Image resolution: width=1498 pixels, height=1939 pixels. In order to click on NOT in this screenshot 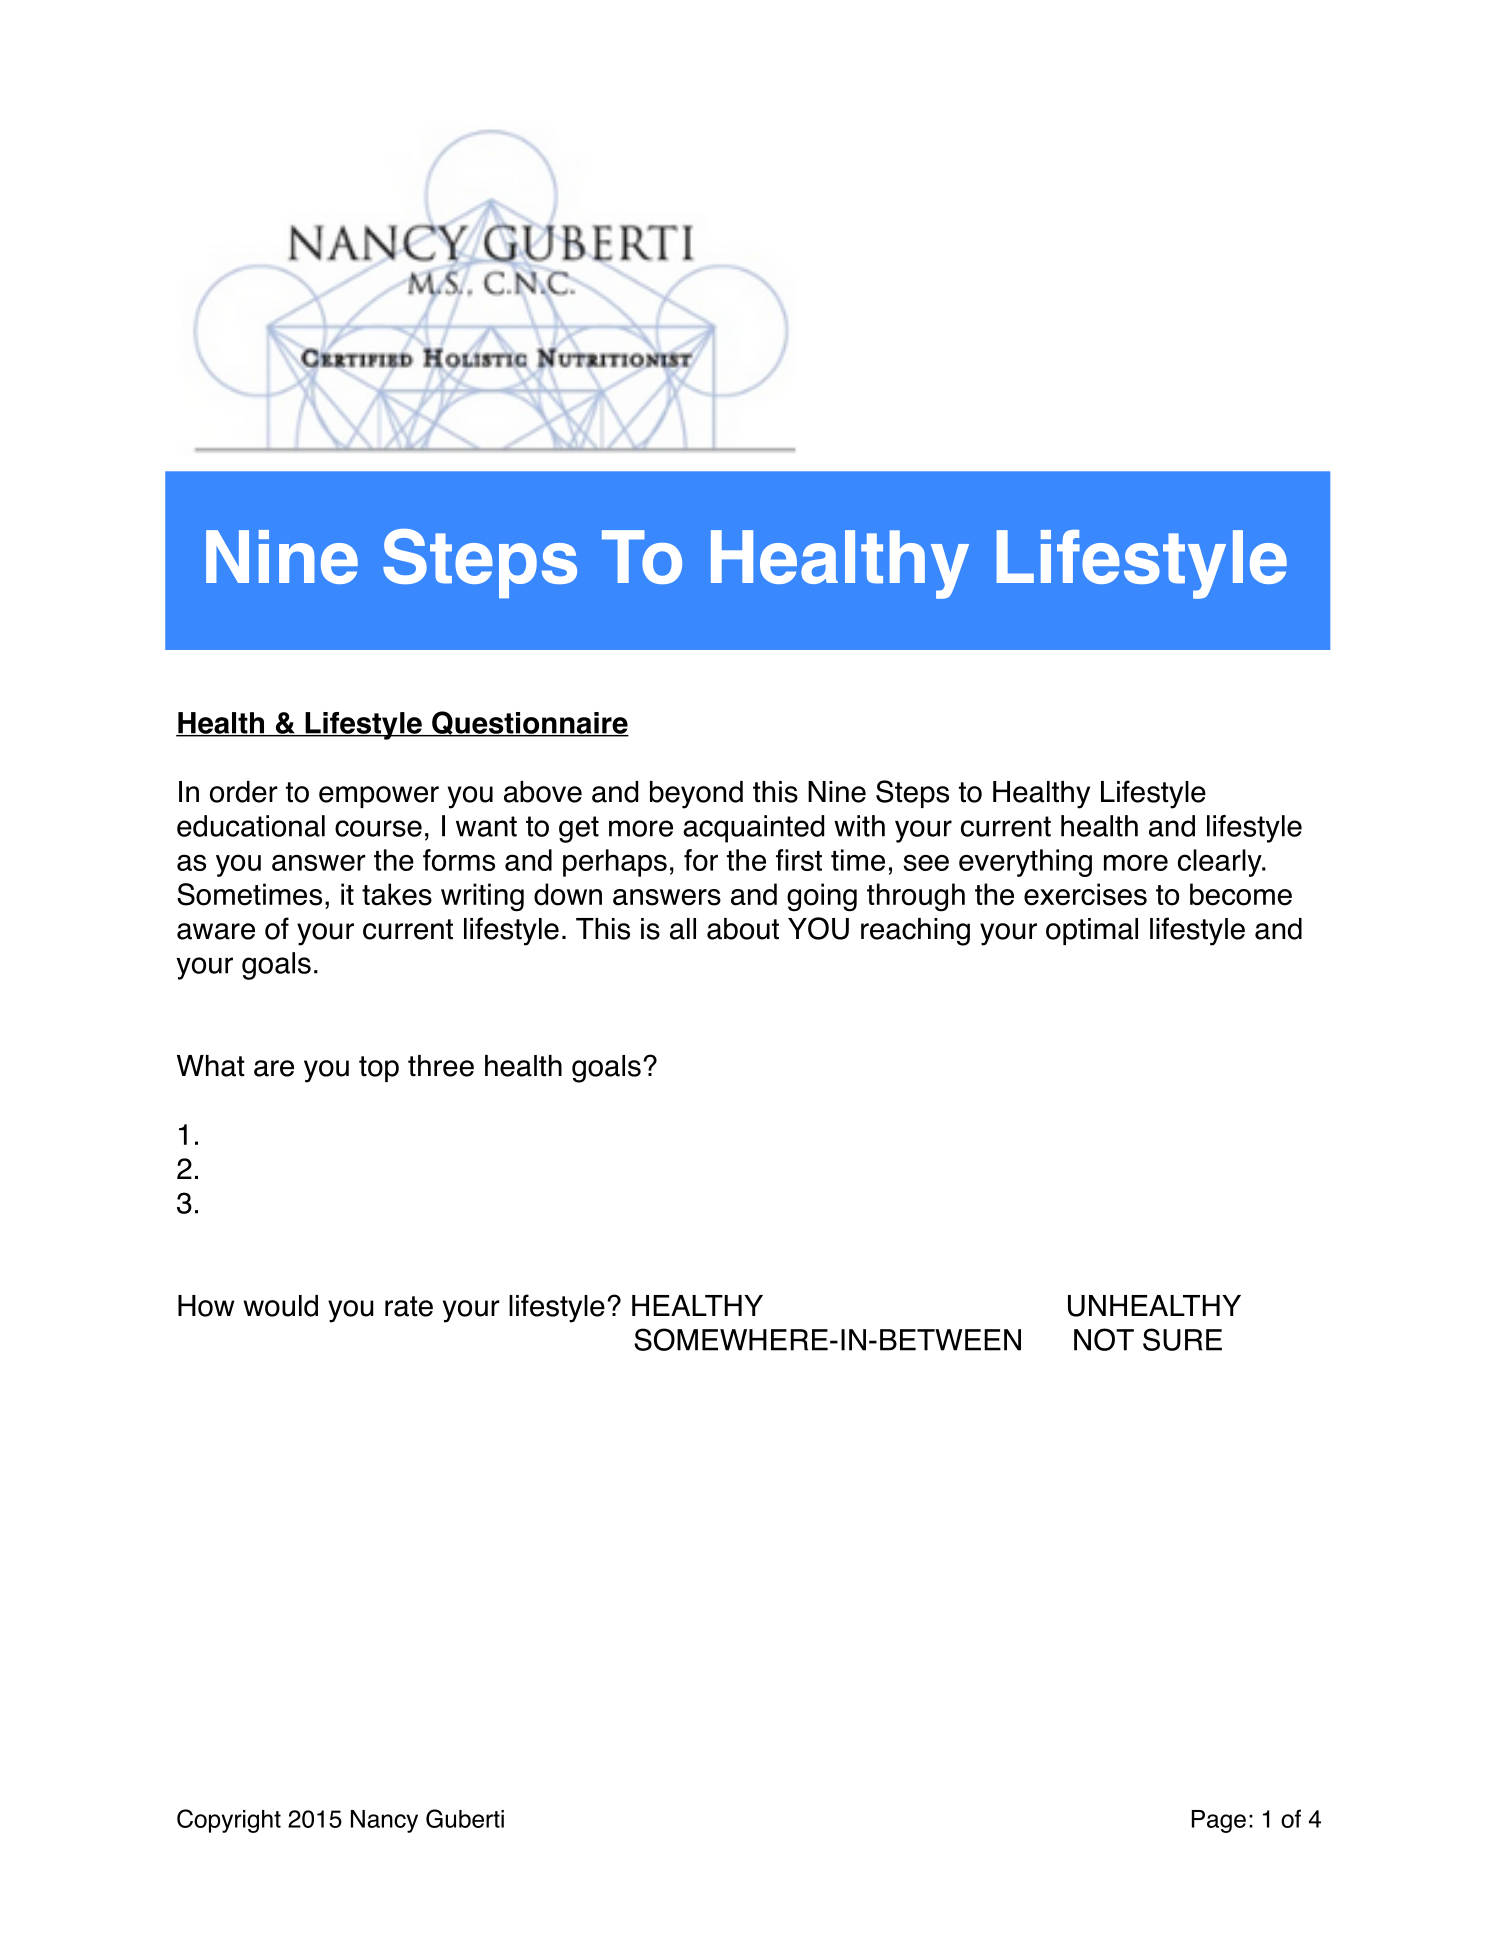, I will do `click(1104, 1339)`.
